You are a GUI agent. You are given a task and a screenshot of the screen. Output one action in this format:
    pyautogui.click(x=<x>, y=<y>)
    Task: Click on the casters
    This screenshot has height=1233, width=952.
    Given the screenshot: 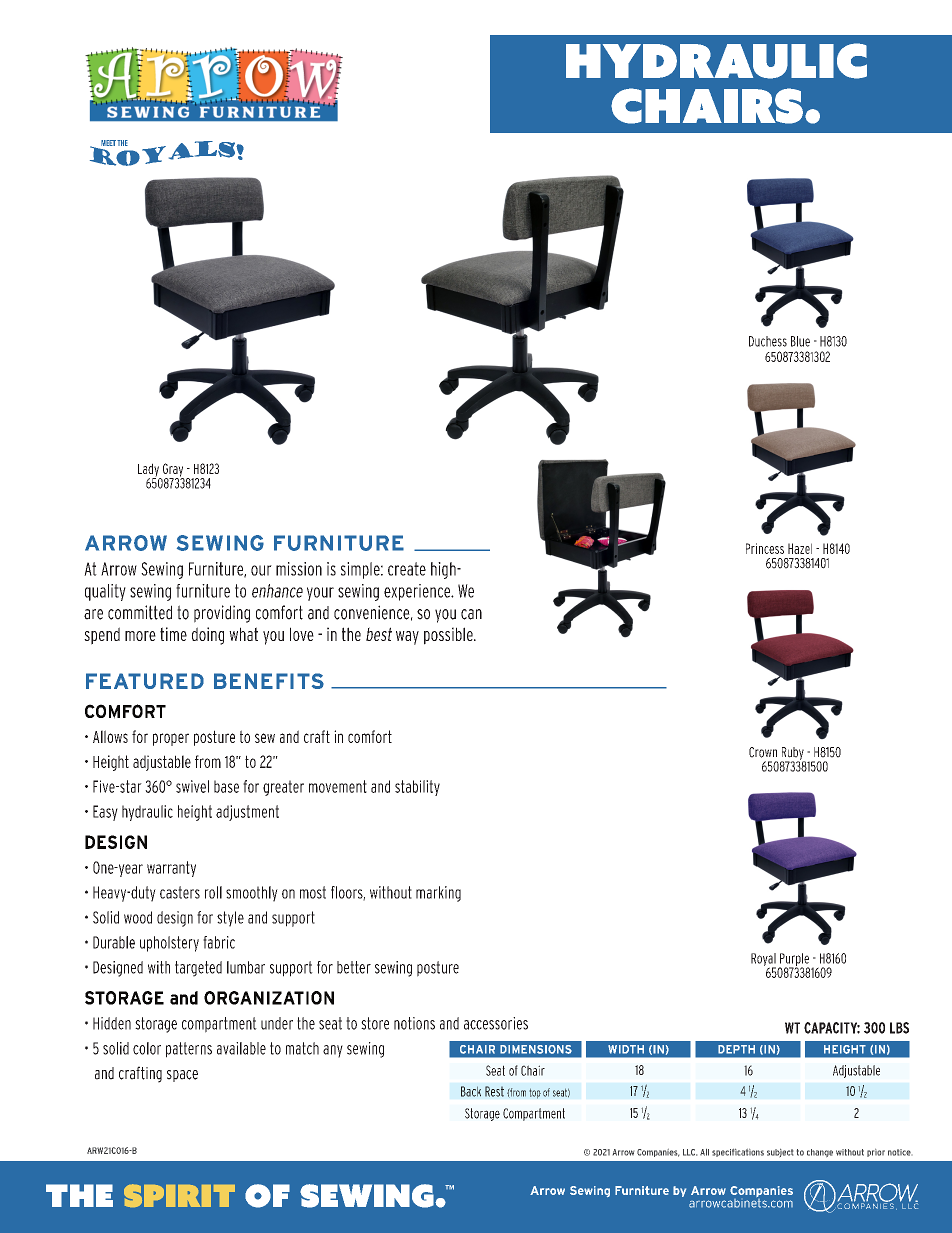 What is the action you would take?
    pyautogui.click(x=180, y=892)
